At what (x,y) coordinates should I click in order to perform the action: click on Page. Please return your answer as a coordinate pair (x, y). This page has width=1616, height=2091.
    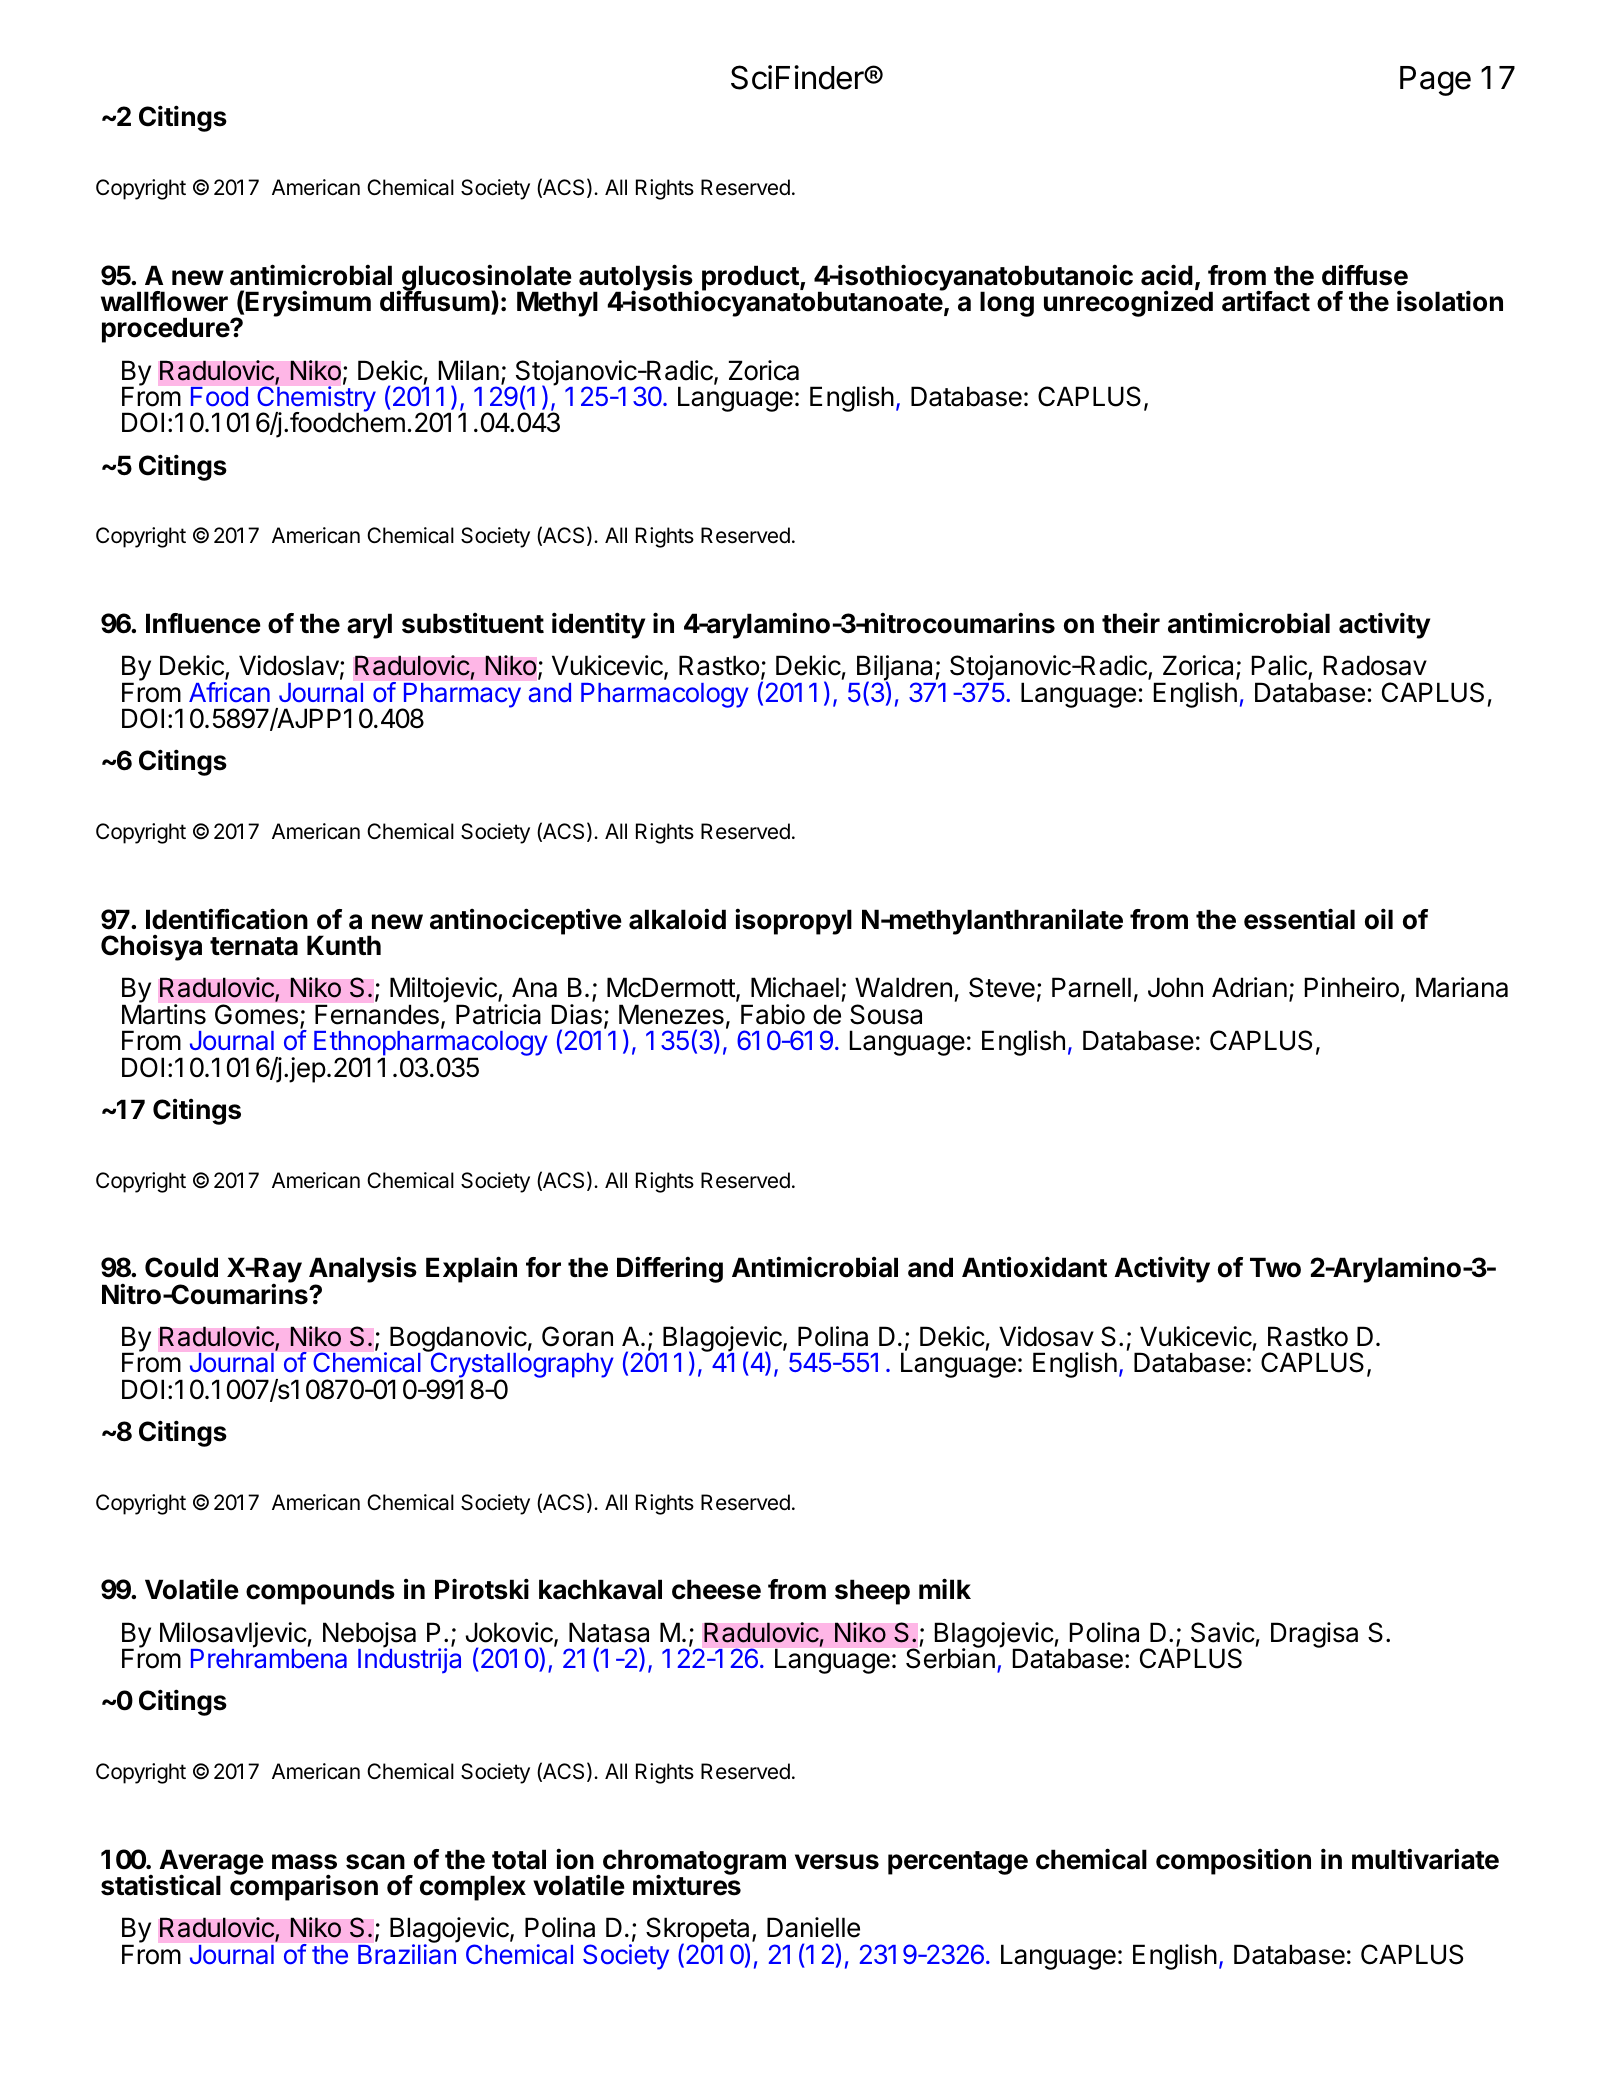
    Looking at the image, I should click on (1435, 81).
